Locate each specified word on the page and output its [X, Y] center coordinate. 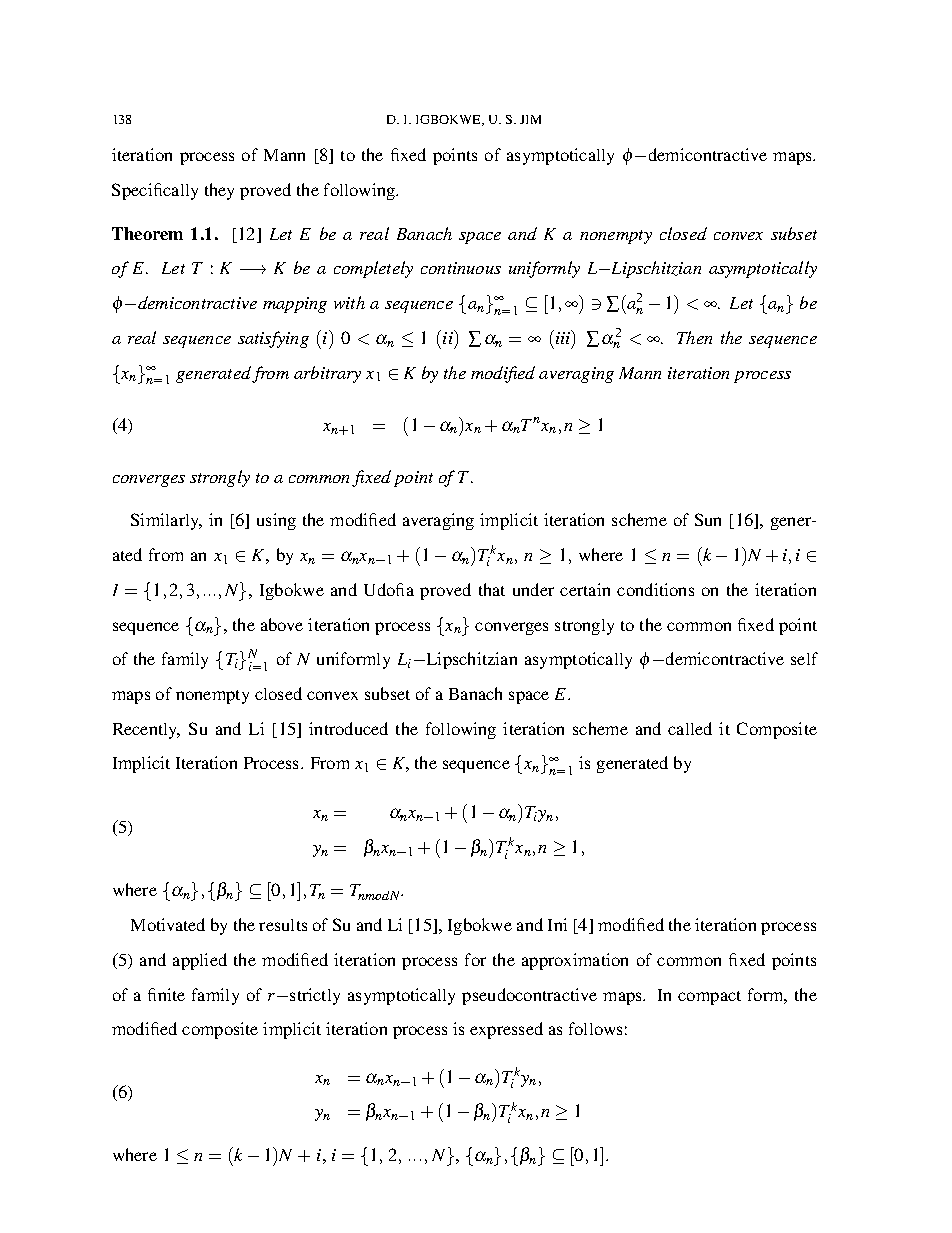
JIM [530, 119]
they [219, 191]
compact [709, 998]
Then [694, 337]
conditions [655, 589]
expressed [506, 1030]
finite [166, 994]
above [282, 624]
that [492, 589]
